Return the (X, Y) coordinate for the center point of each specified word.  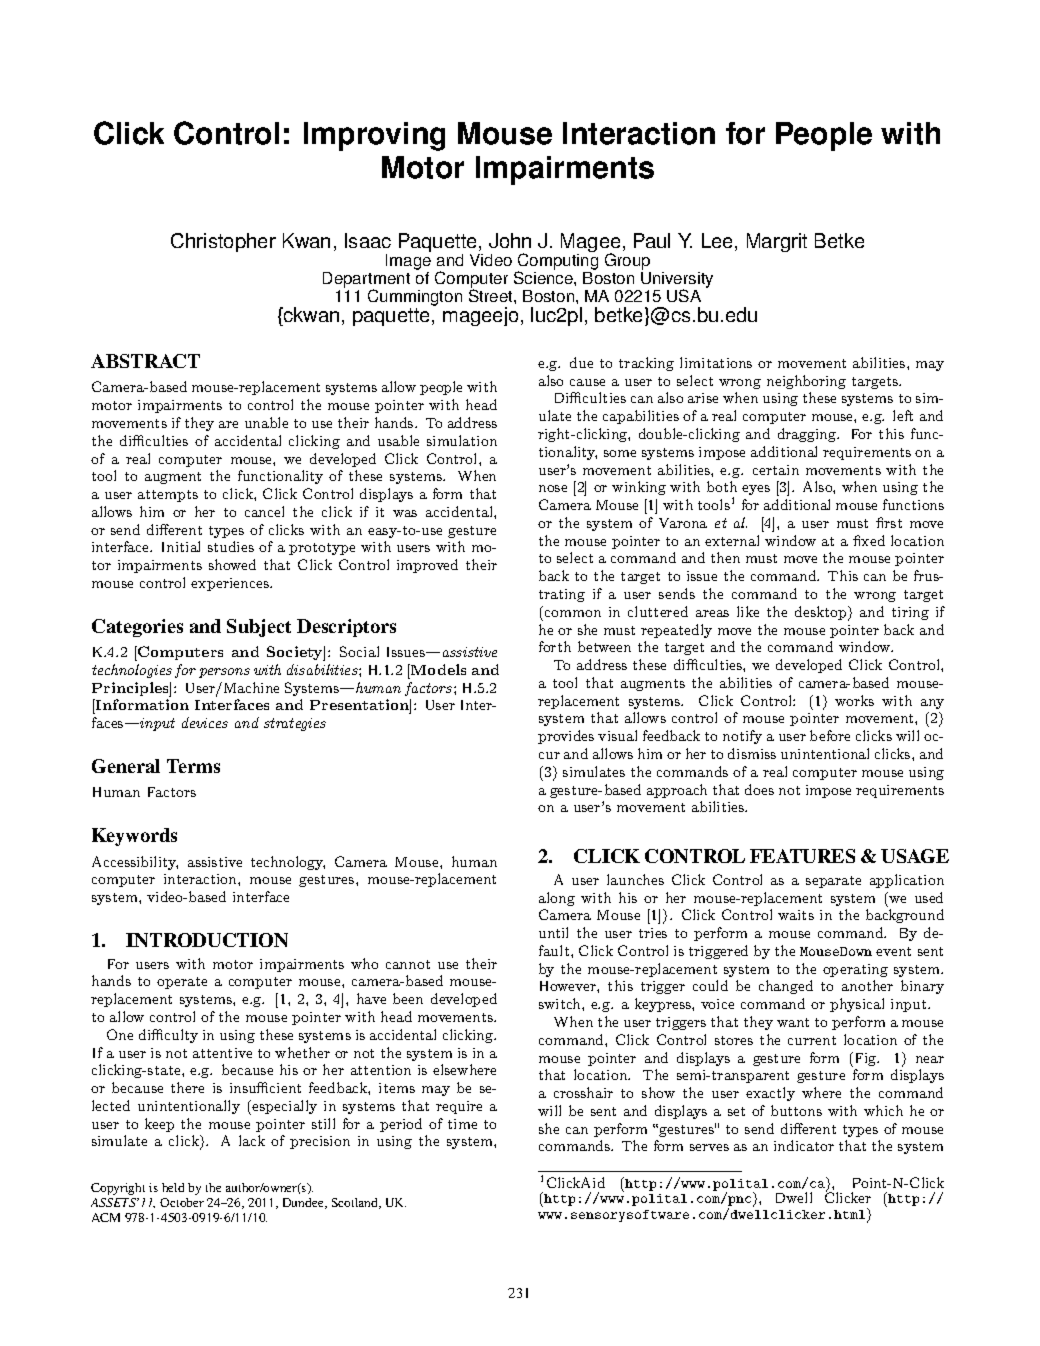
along (557, 899)
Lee (719, 242)
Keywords (134, 837)
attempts (168, 496)
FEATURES (802, 856)
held (173, 1187)
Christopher (223, 242)
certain (776, 470)
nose (553, 488)
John (510, 240)
